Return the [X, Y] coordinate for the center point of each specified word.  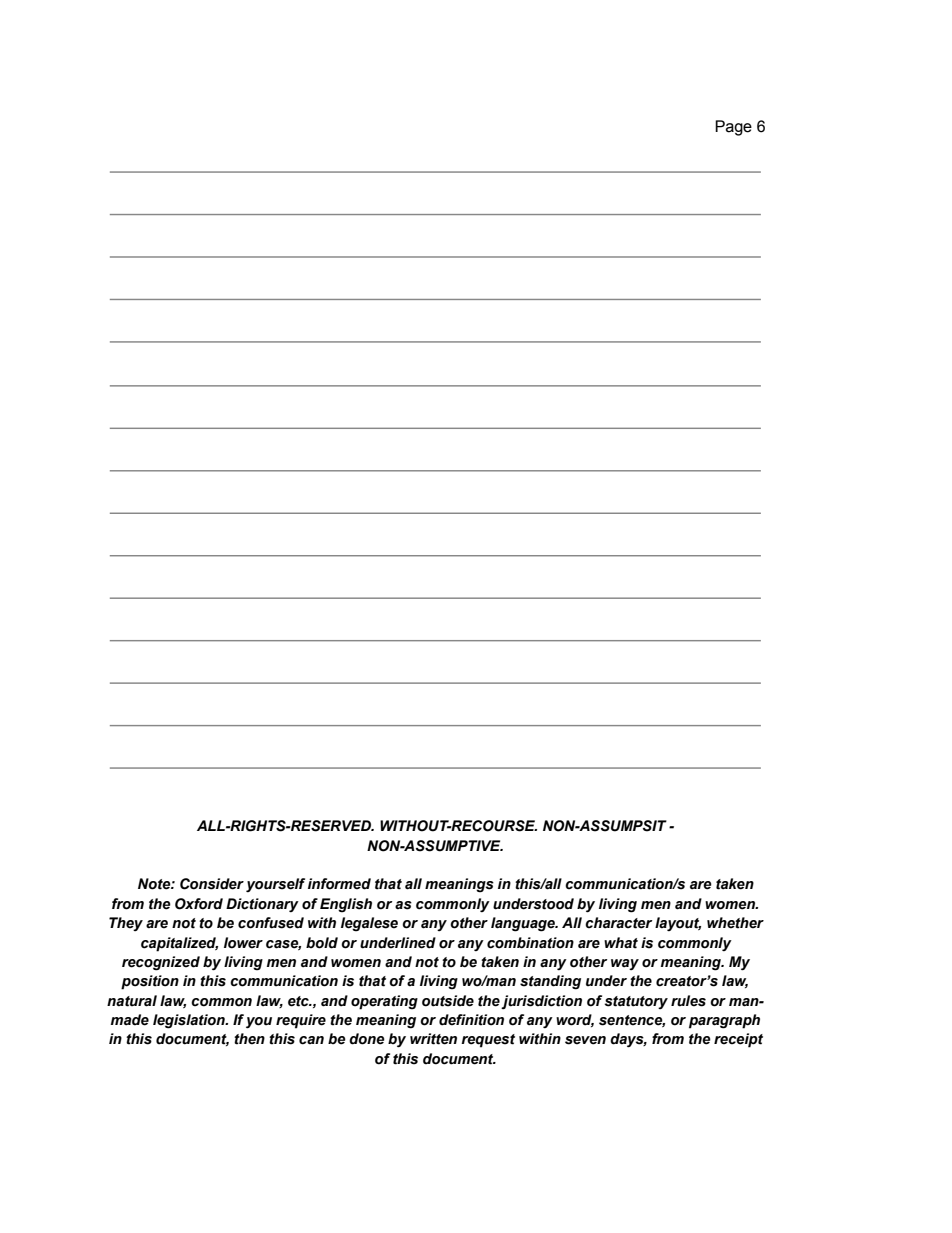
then [249, 1039]
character [619, 923]
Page [733, 128]
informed [339, 884]
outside [448, 1001]
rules [688, 1001]
